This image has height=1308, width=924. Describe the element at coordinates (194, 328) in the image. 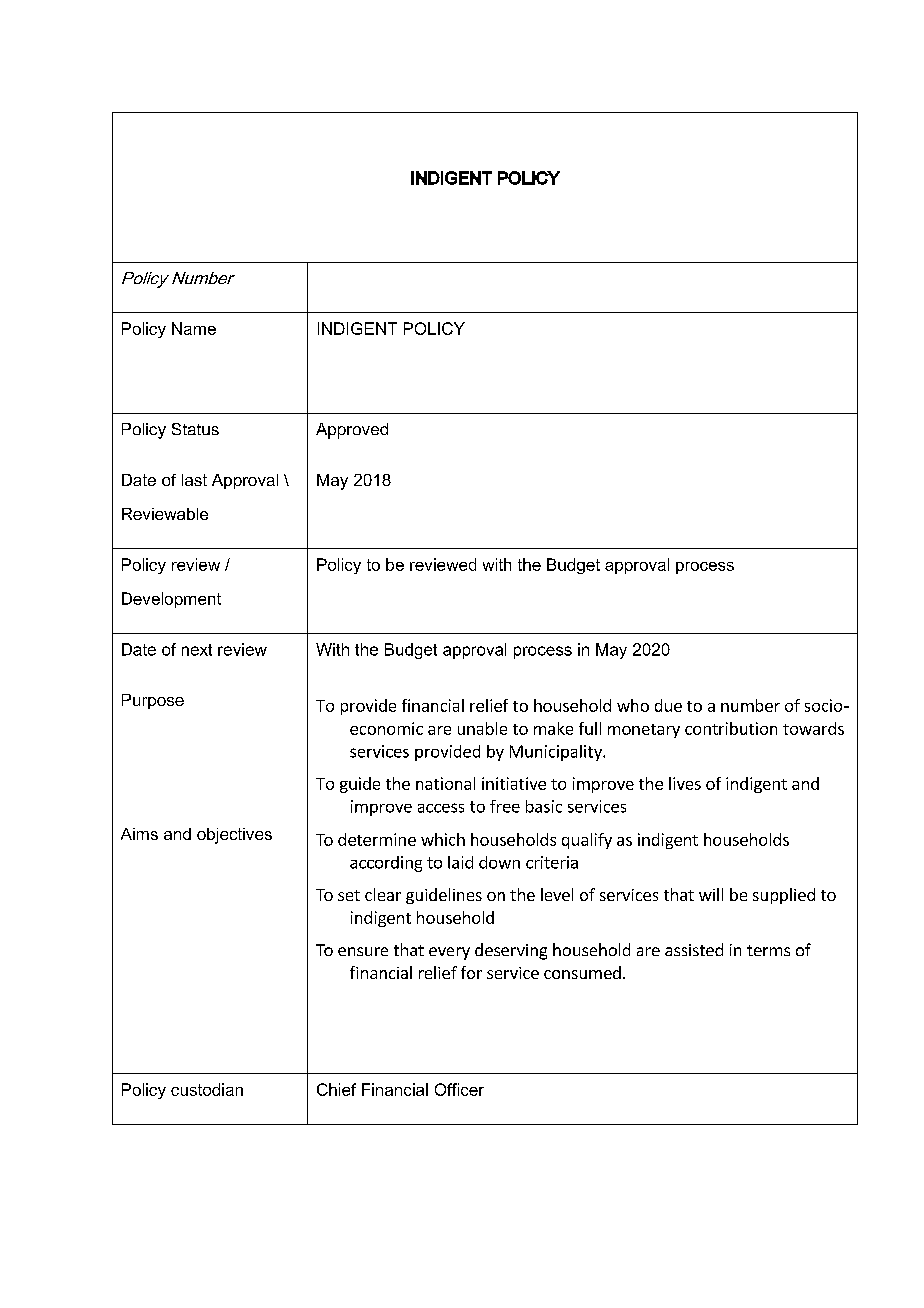

I see `Name` at that location.
